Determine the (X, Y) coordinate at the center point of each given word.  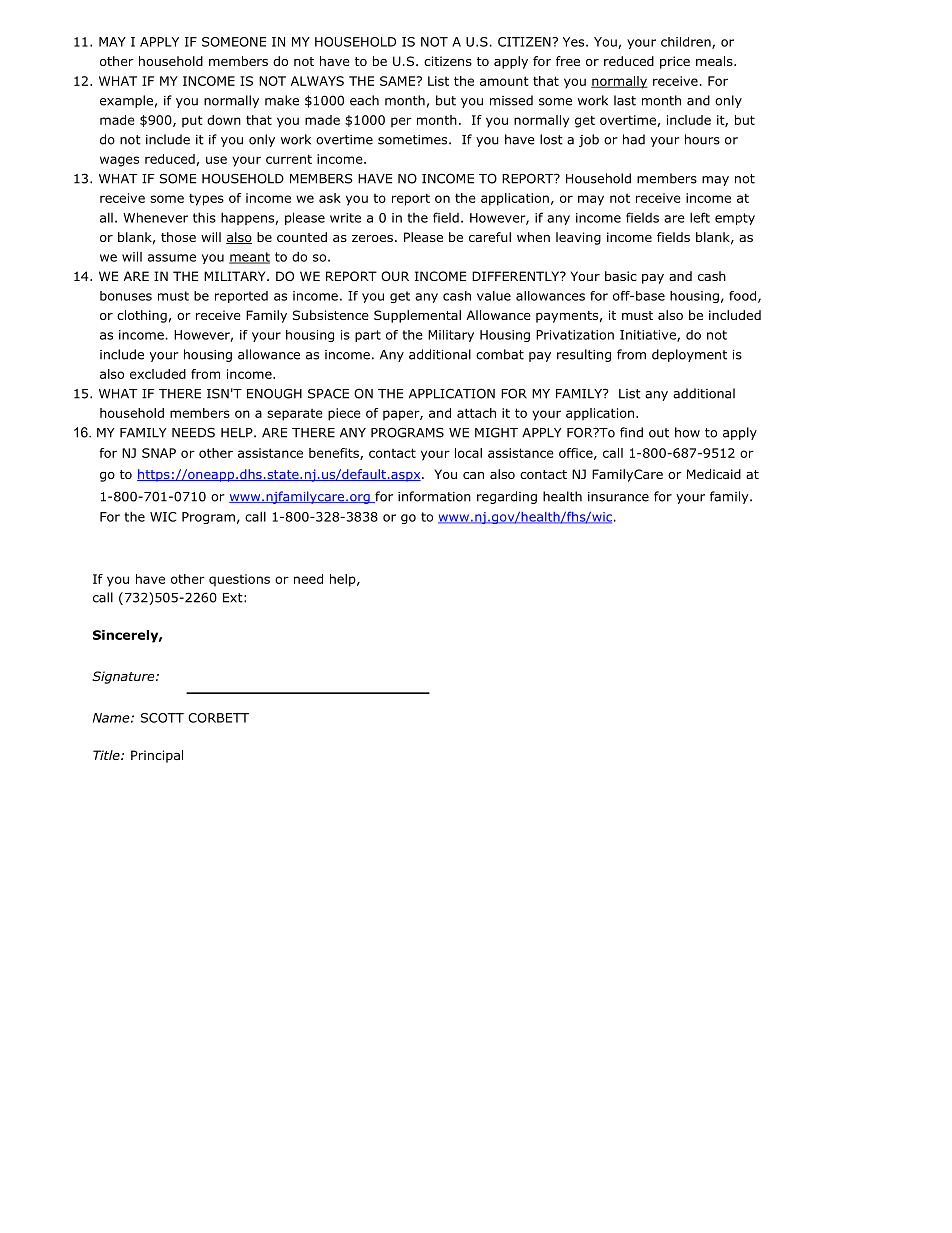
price (675, 62)
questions (239, 580)
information (434, 496)
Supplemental (417, 316)
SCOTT (162, 718)
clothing (142, 316)
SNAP (159, 453)
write (345, 218)
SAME (399, 81)
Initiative (649, 336)
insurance (618, 497)
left (700, 217)
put (192, 121)
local (468, 453)
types (206, 199)
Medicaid (714, 474)
